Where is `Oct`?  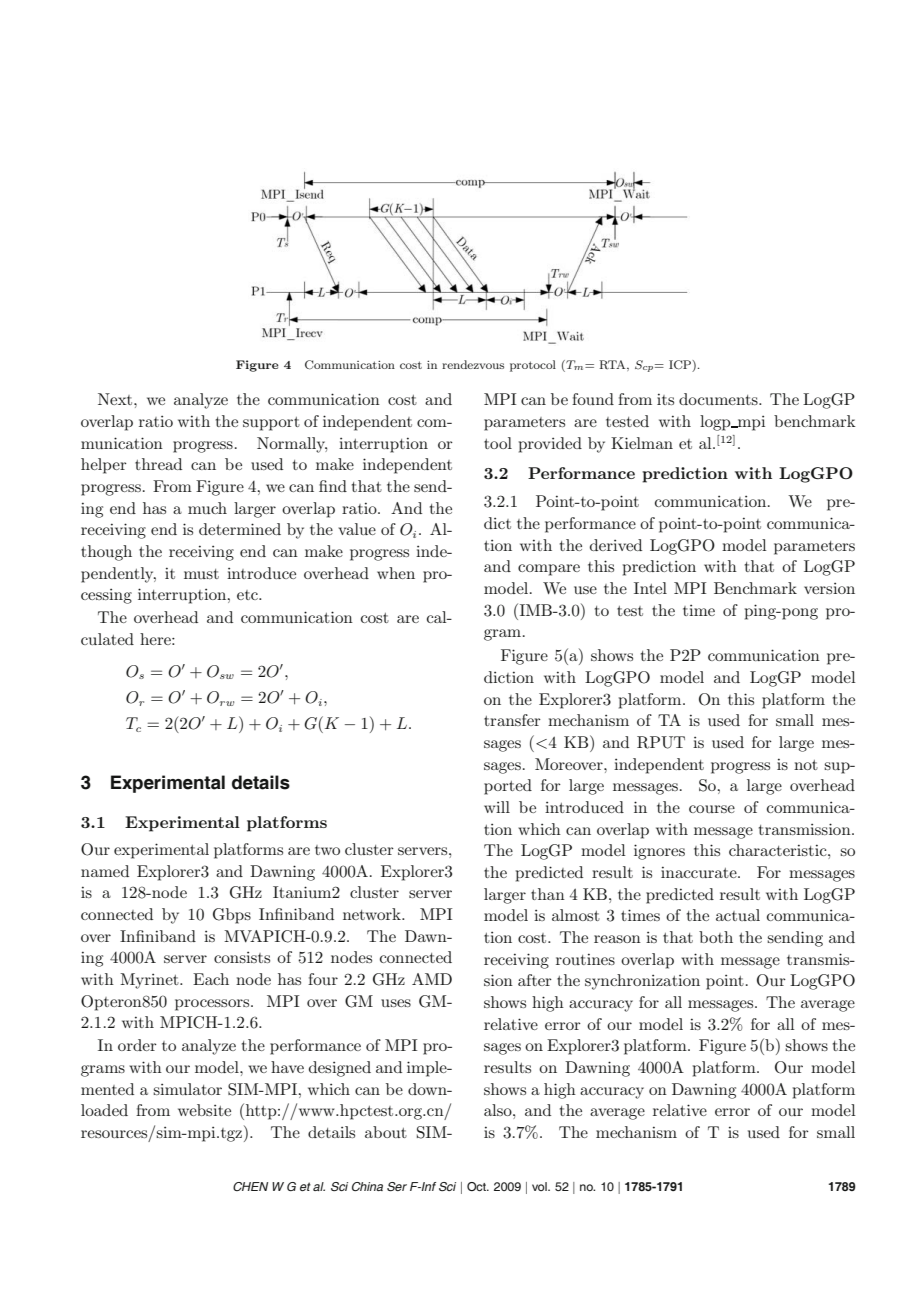 Oct is located at coordinates (477, 1186).
